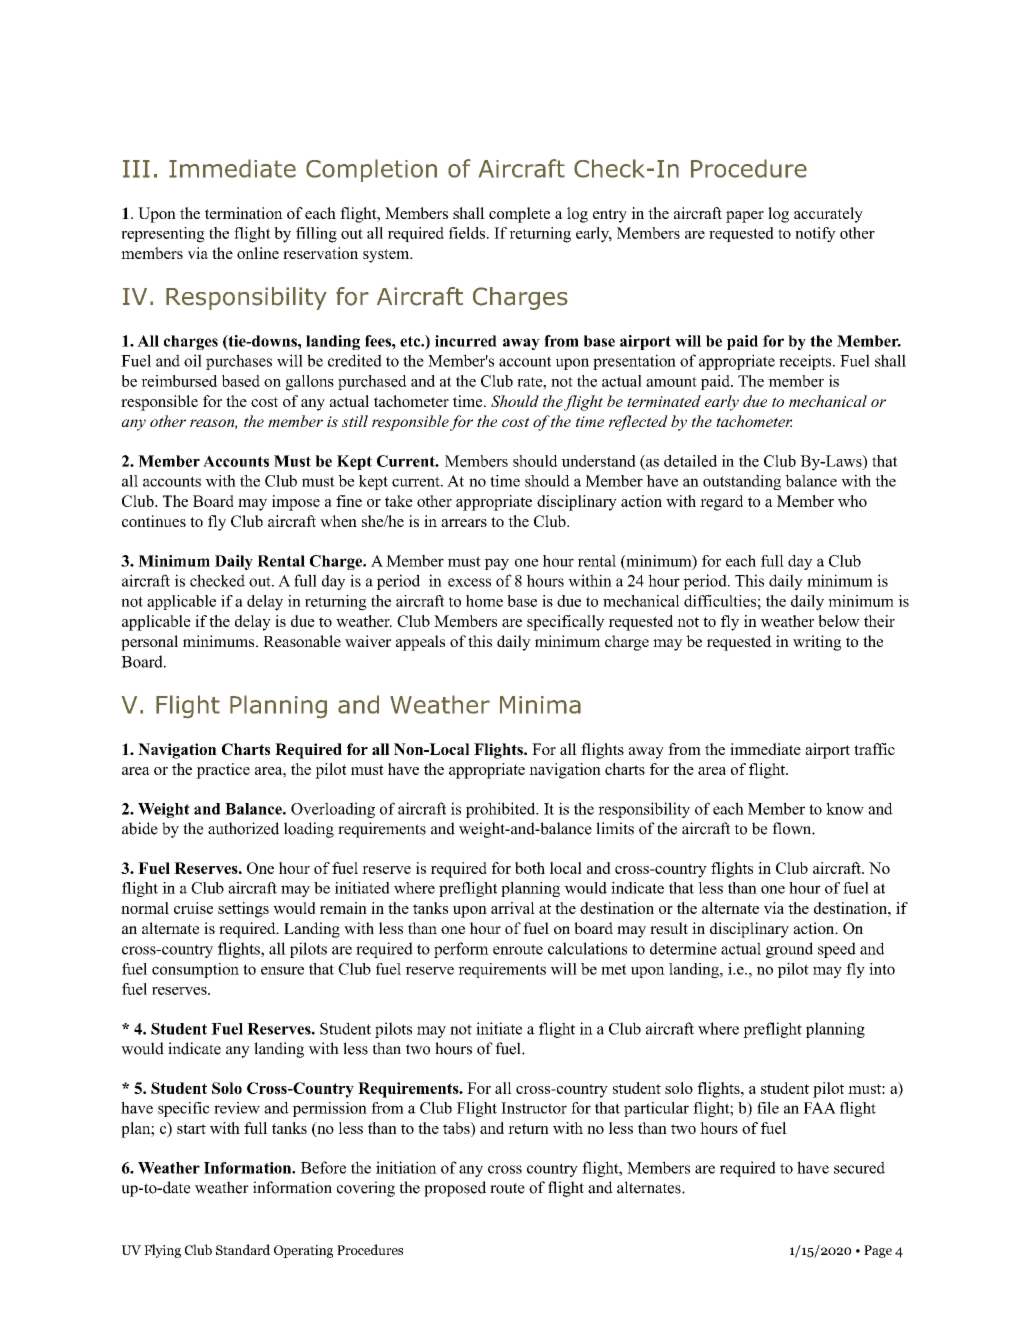 The height and width of the document is (1335, 1032). What do you see at coordinates (817, 643) in the document?
I see `writing` at bounding box center [817, 643].
